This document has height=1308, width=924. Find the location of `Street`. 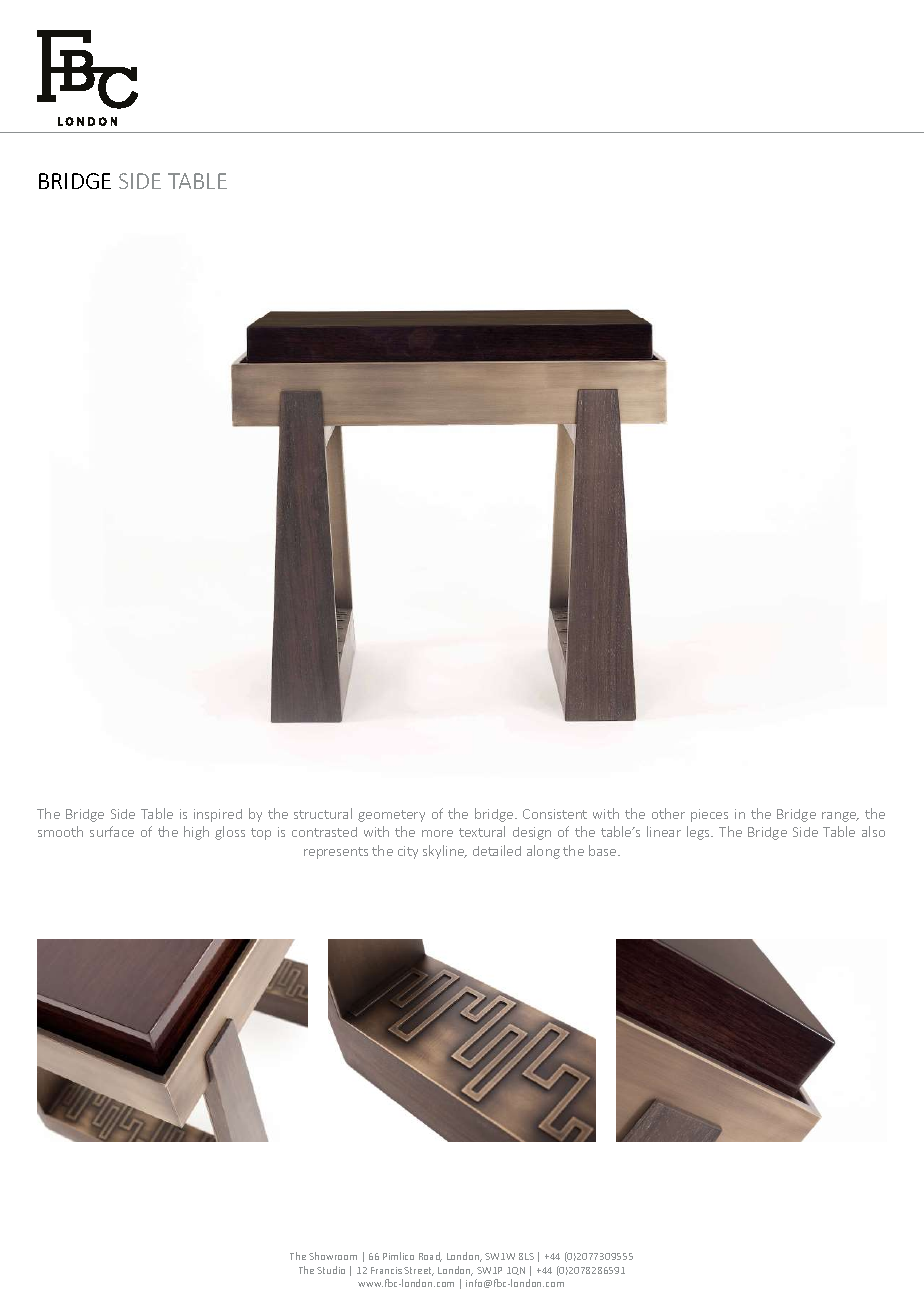

Street is located at coordinates (419, 1271).
